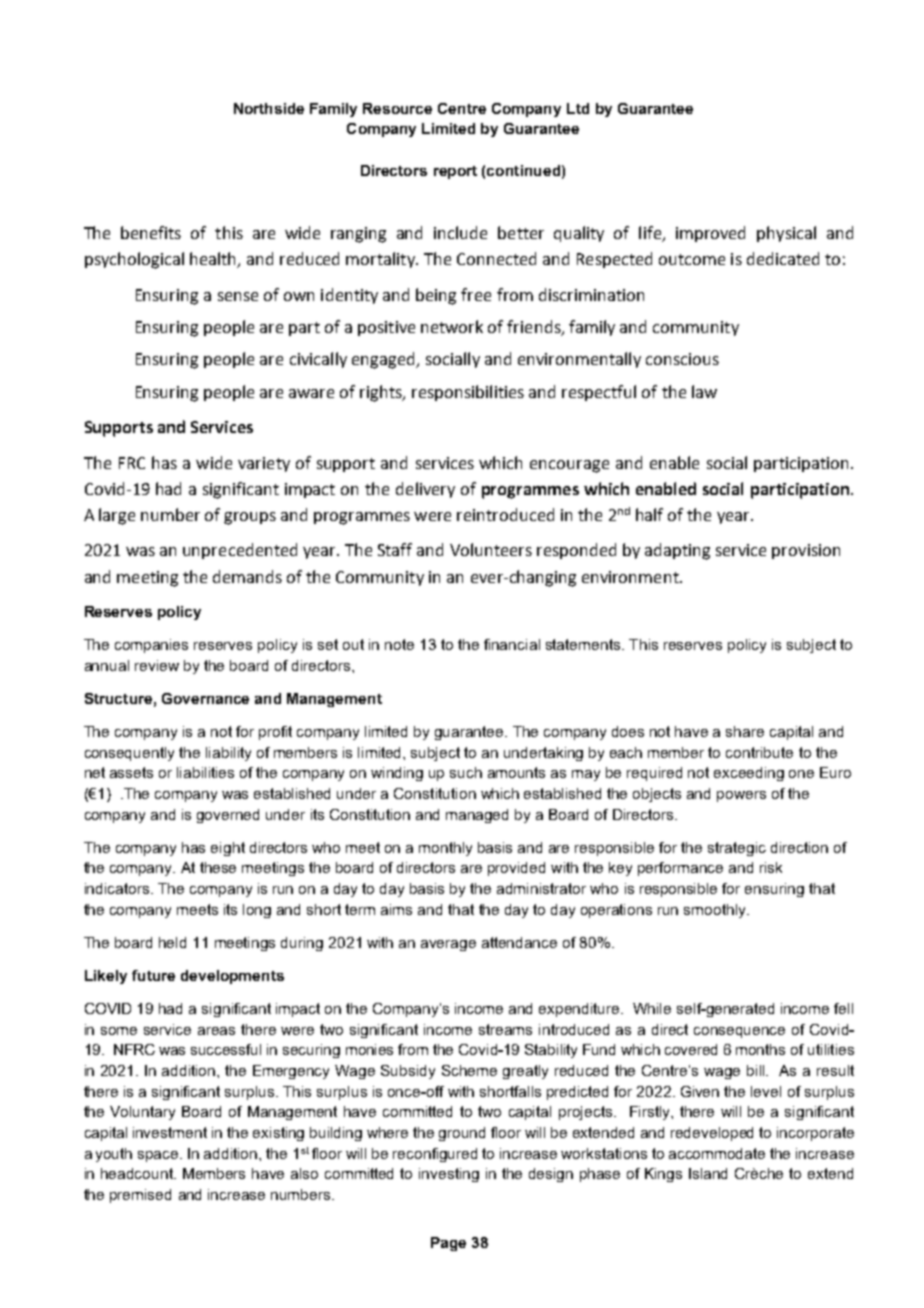 The width and height of the image is (924, 1308). What do you see at coordinates (151, 232) in the image?
I see `benefits` at bounding box center [151, 232].
